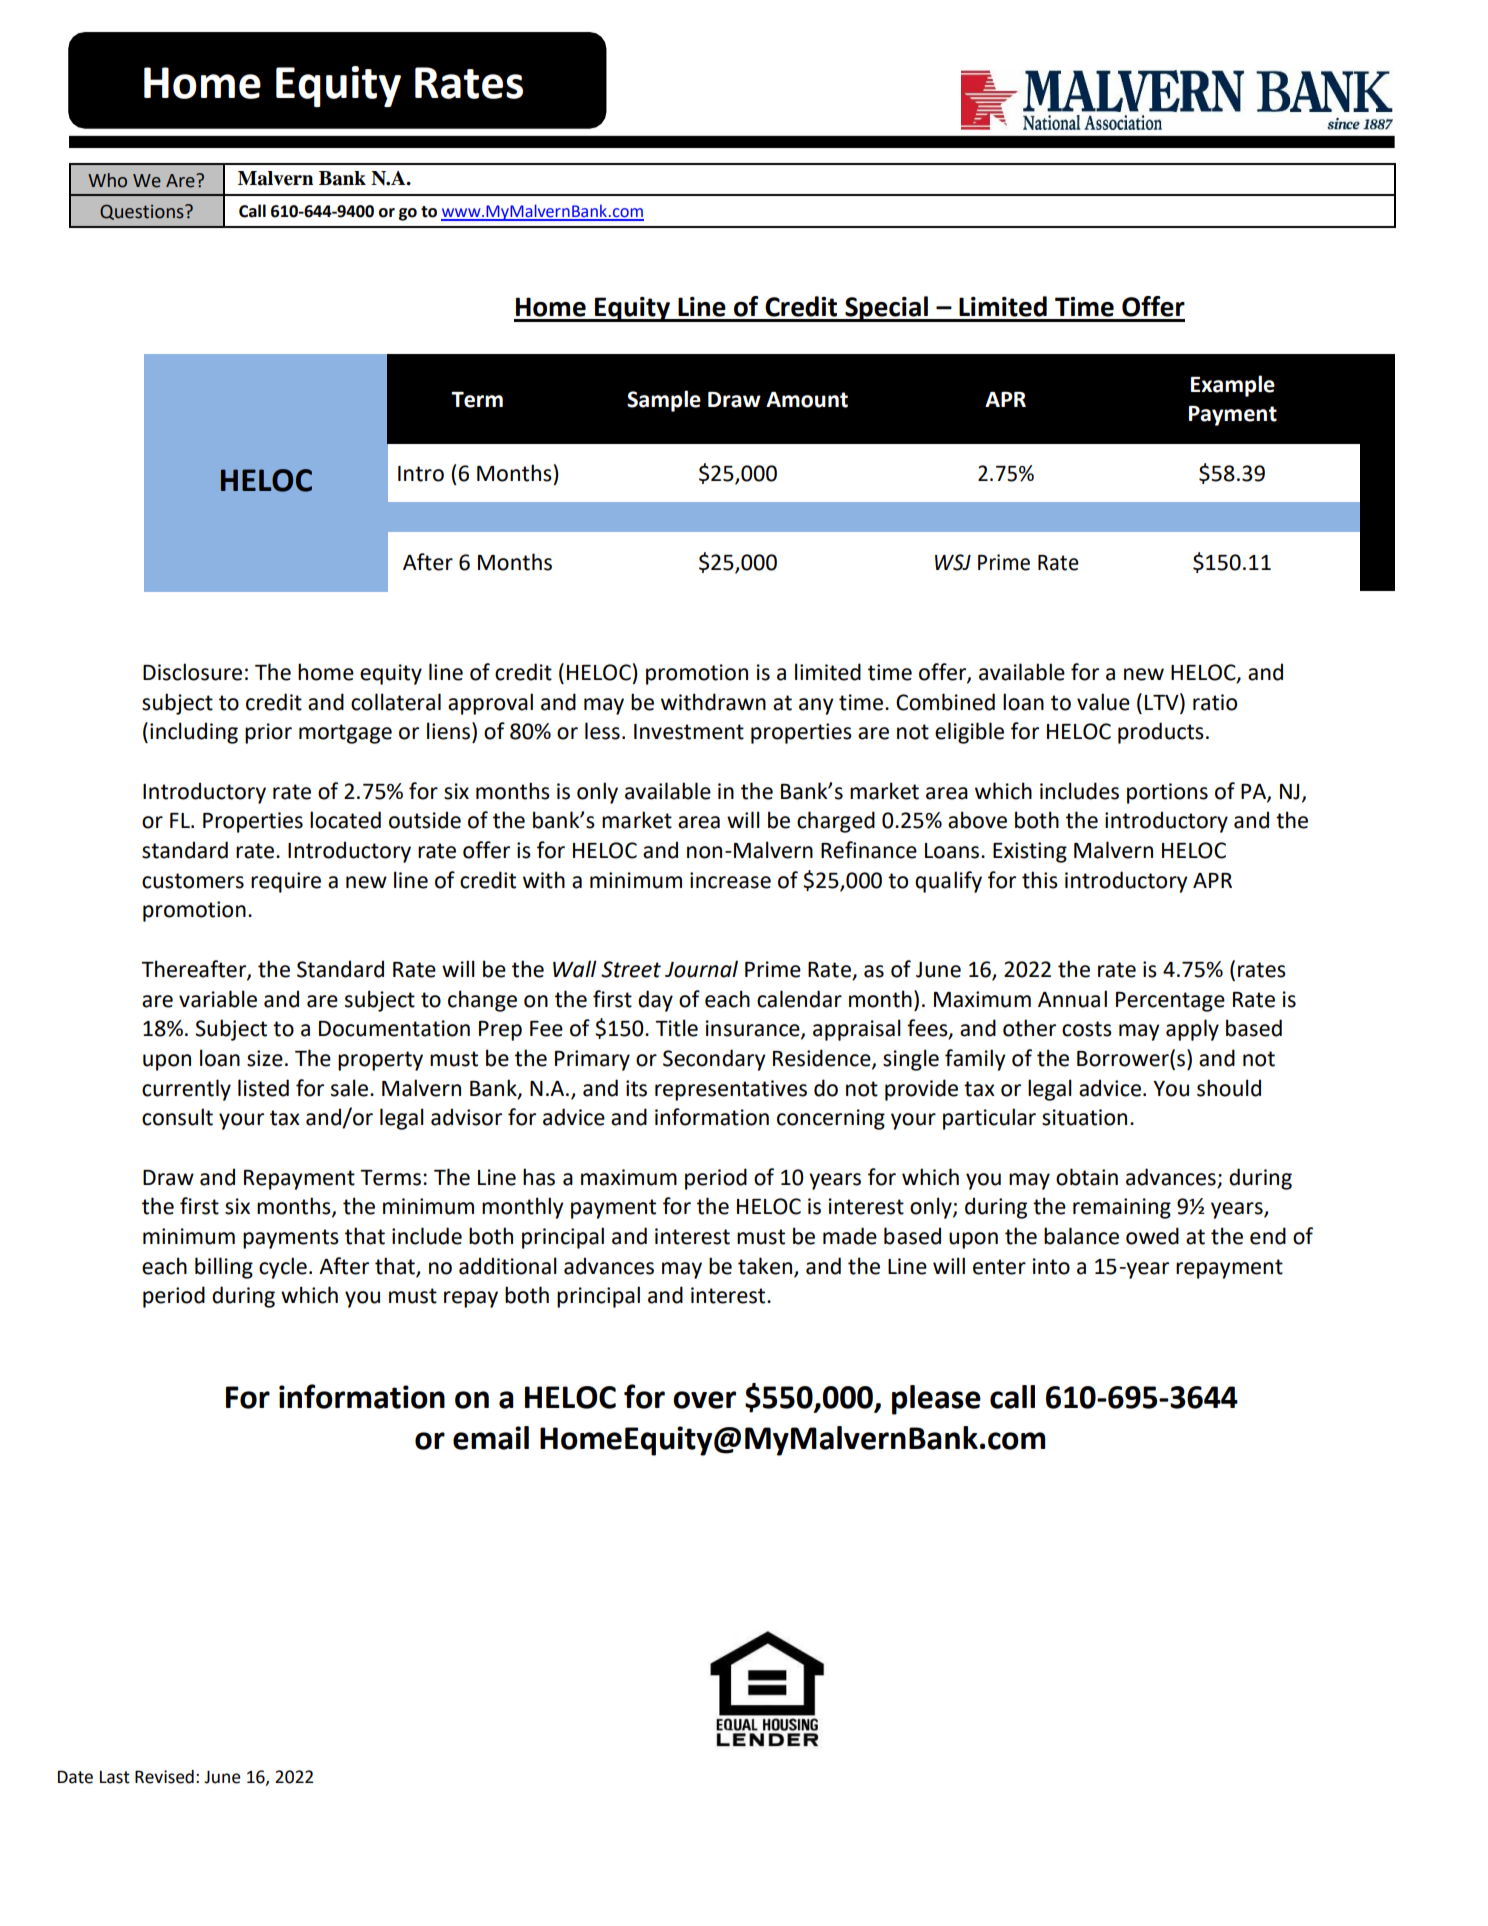  I want to click on value, so click(1103, 702).
